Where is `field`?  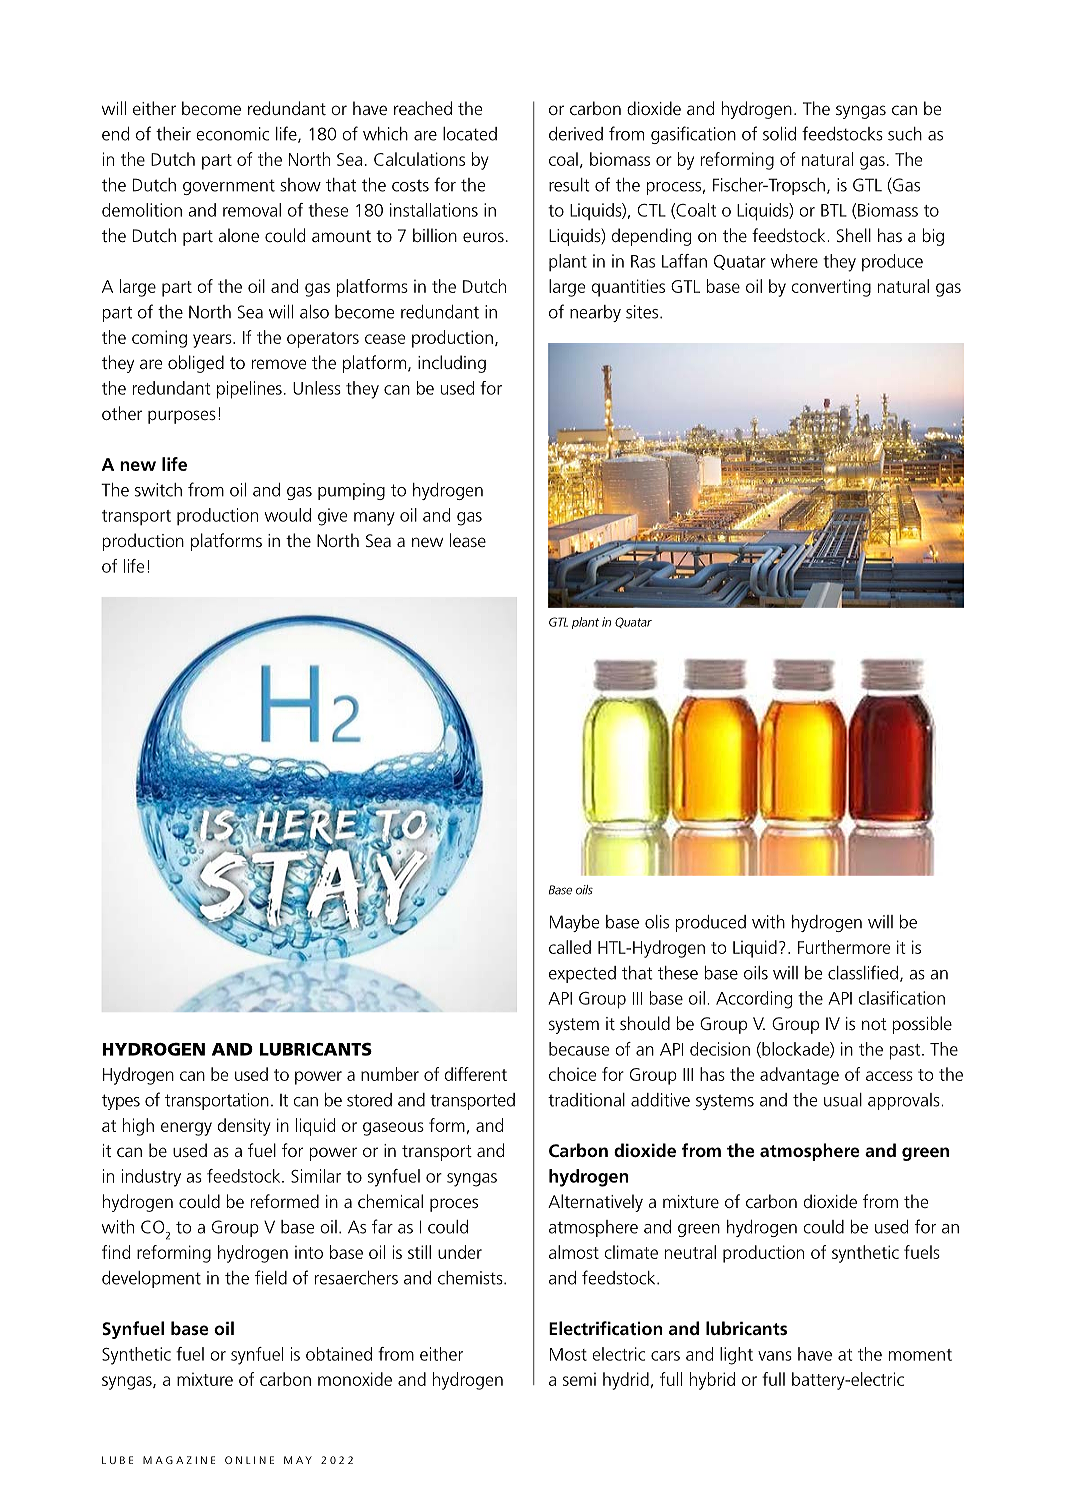
field is located at coordinates (271, 1277).
